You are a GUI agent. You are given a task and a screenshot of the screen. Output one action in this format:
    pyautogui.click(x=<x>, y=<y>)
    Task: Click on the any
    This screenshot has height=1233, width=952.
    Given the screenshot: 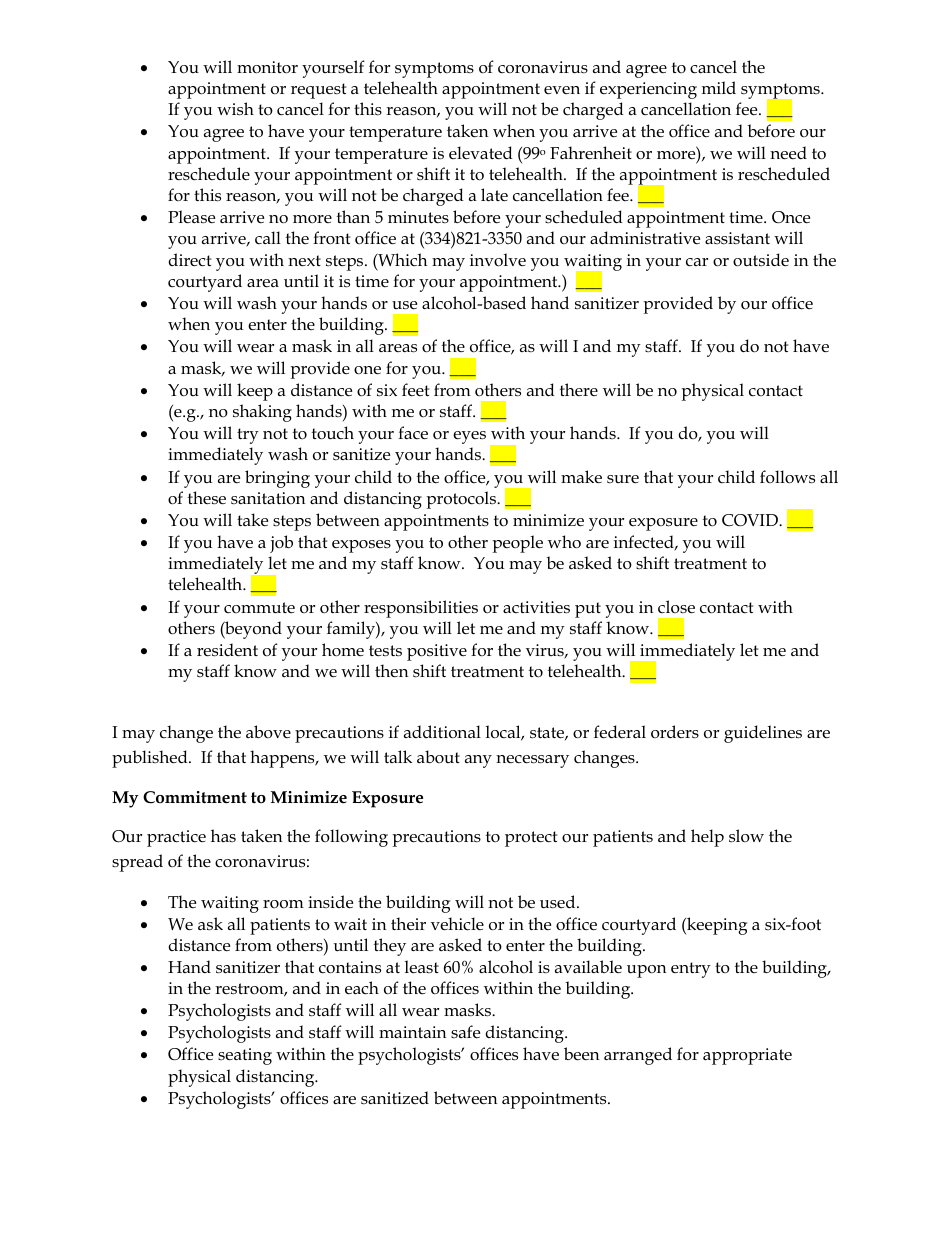 What is the action you would take?
    pyautogui.click(x=478, y=761)
